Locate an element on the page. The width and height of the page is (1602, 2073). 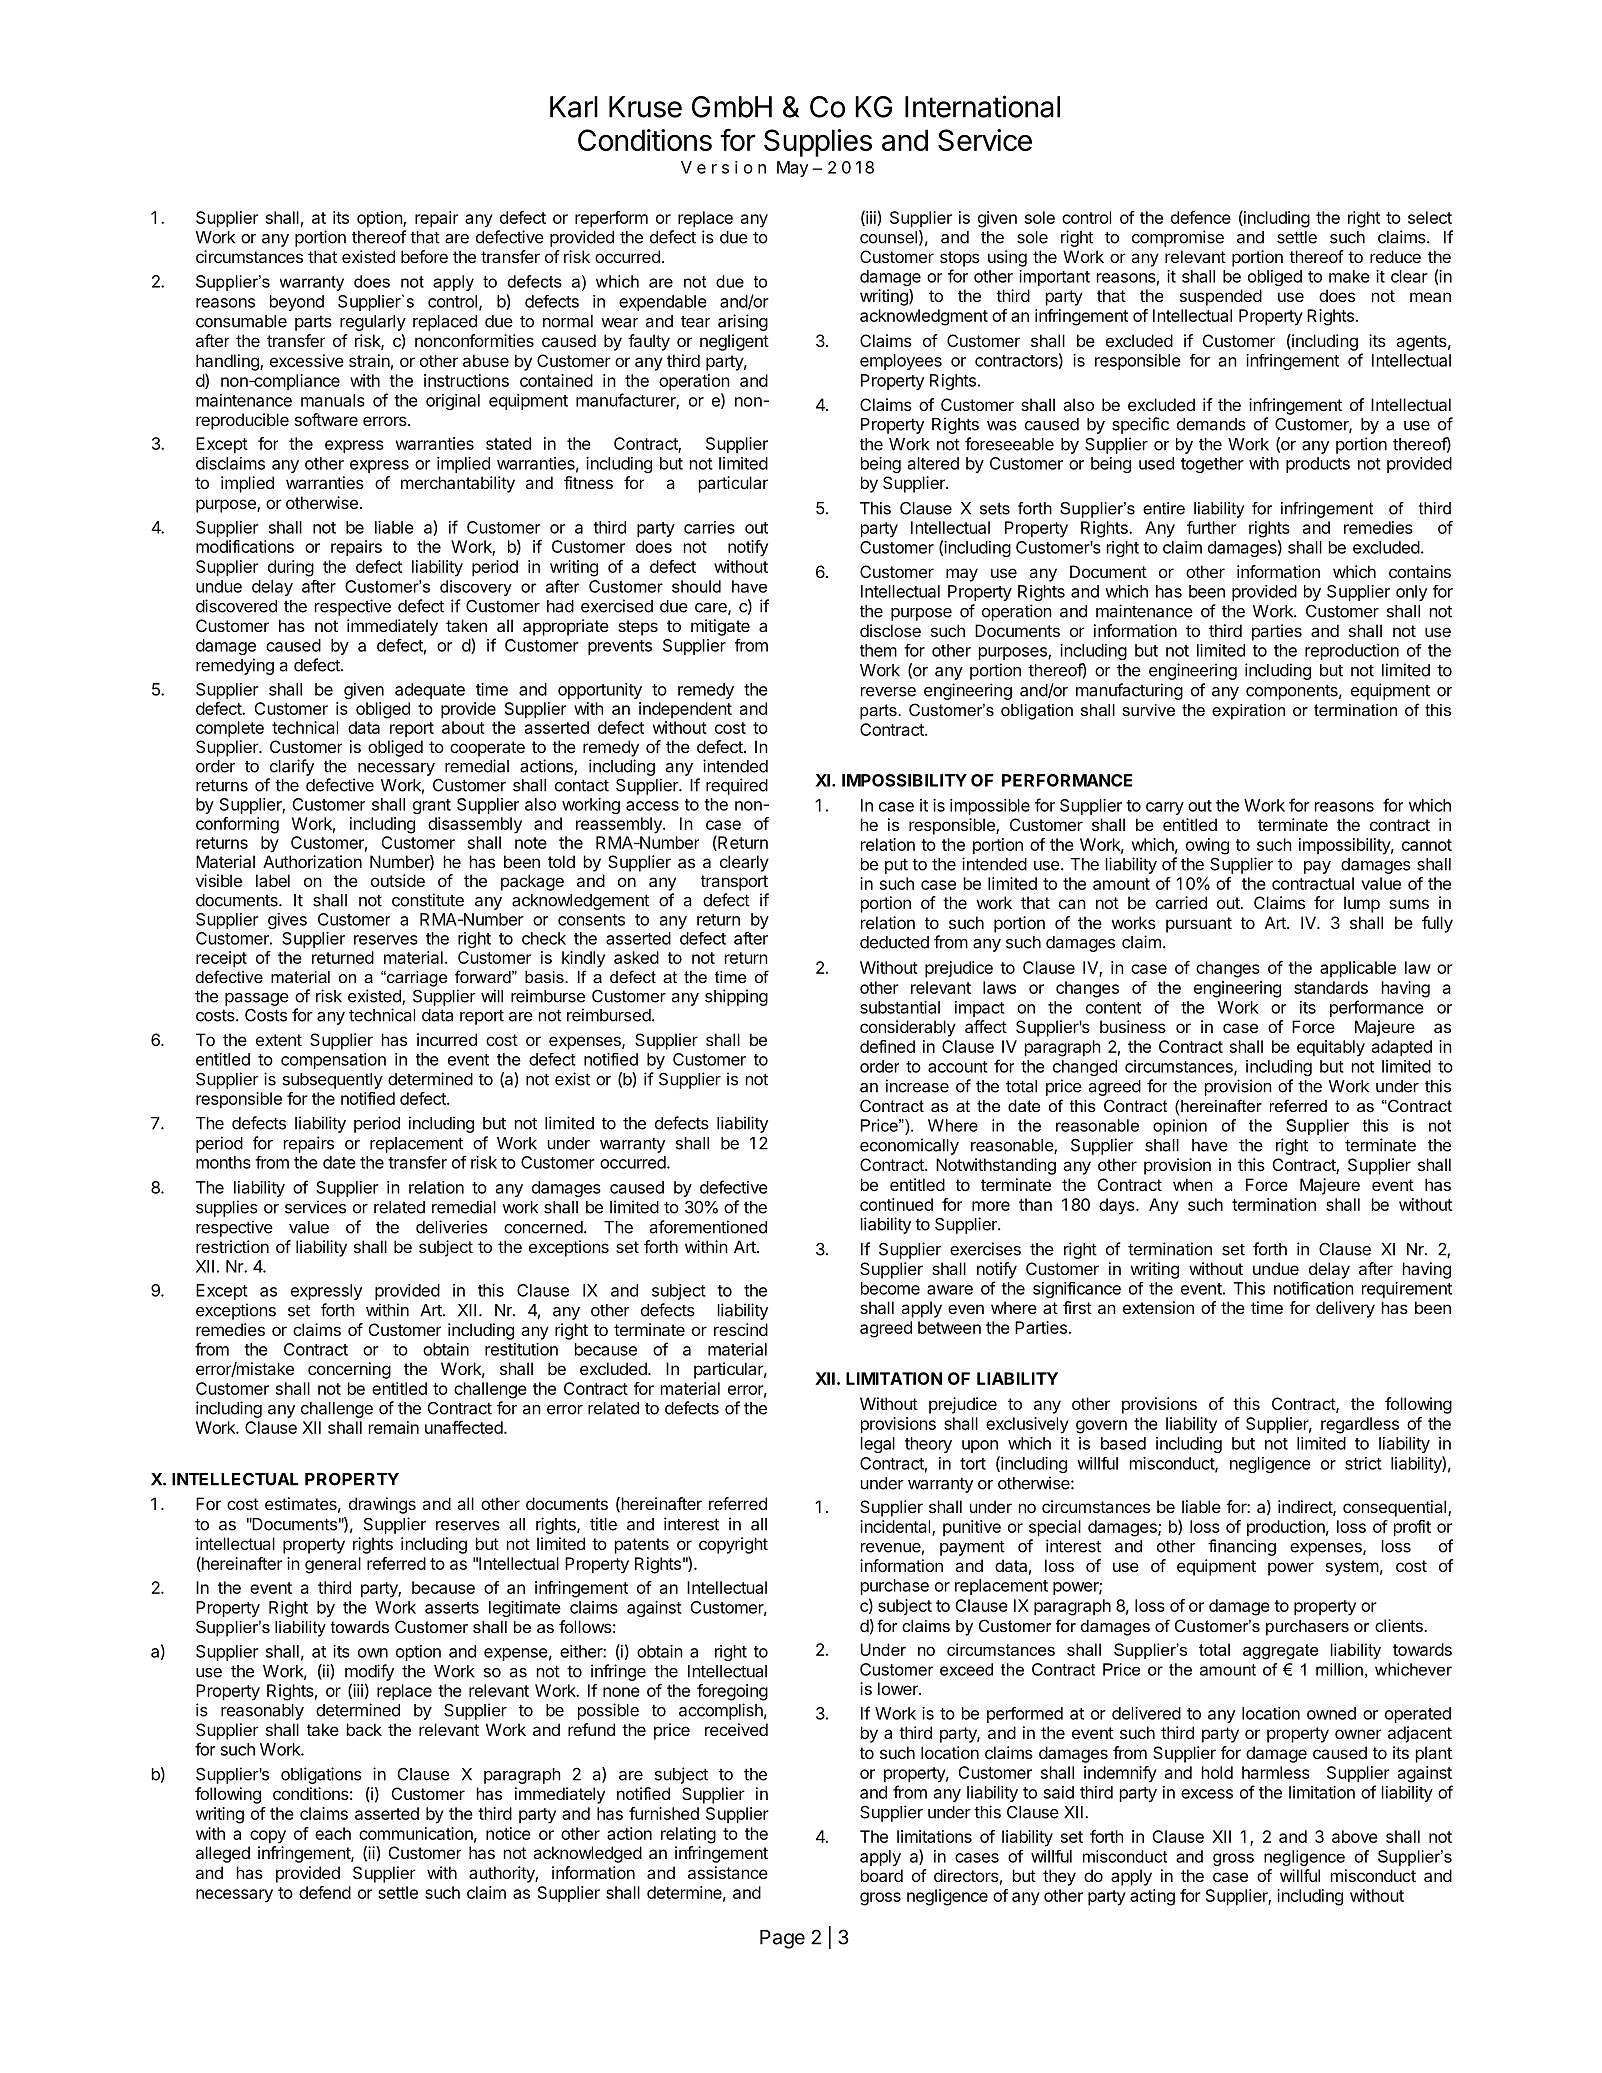
defend is located at coordinates (325, 1892).
